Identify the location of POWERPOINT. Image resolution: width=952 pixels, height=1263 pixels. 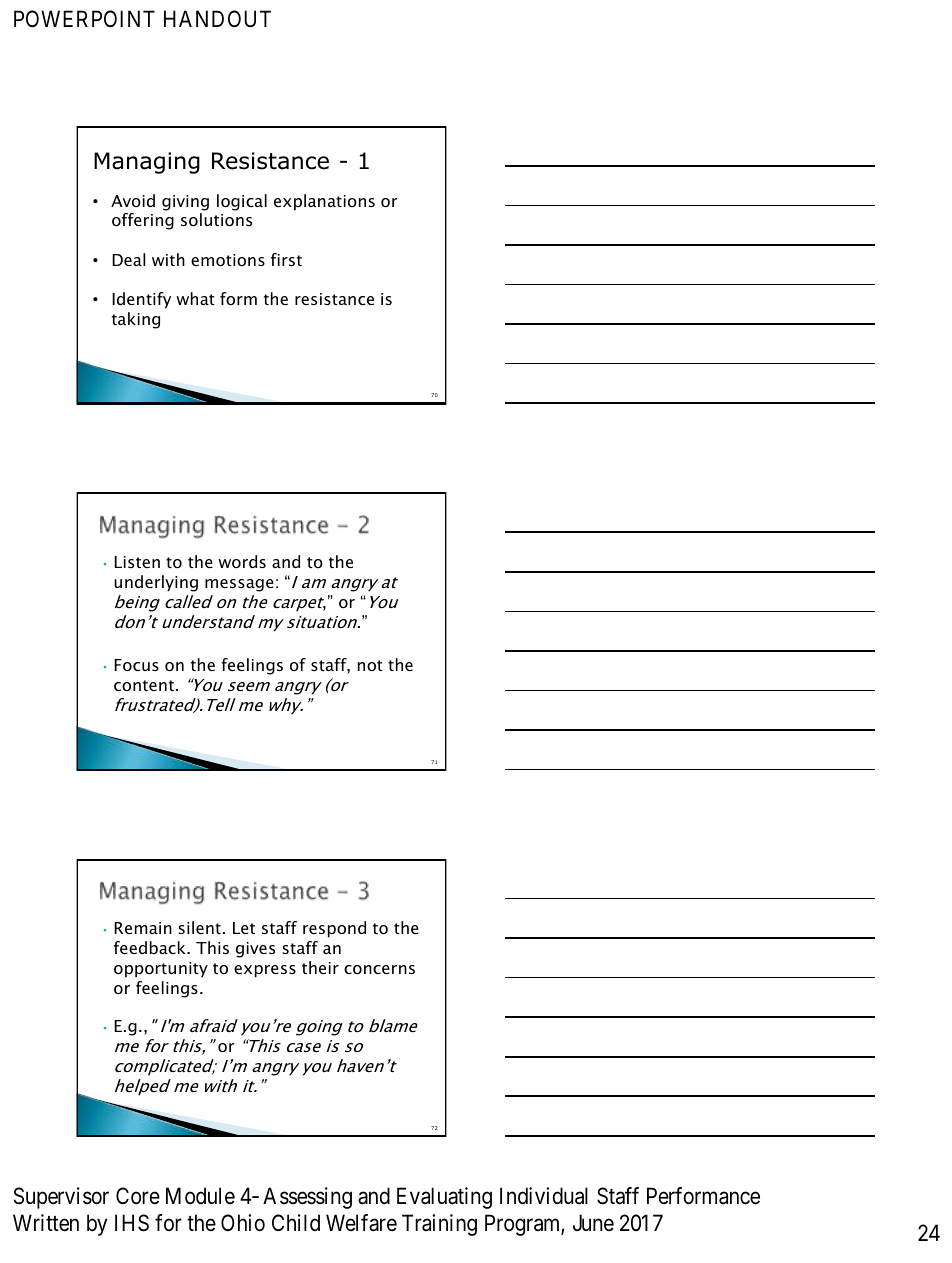
(84, 18).
